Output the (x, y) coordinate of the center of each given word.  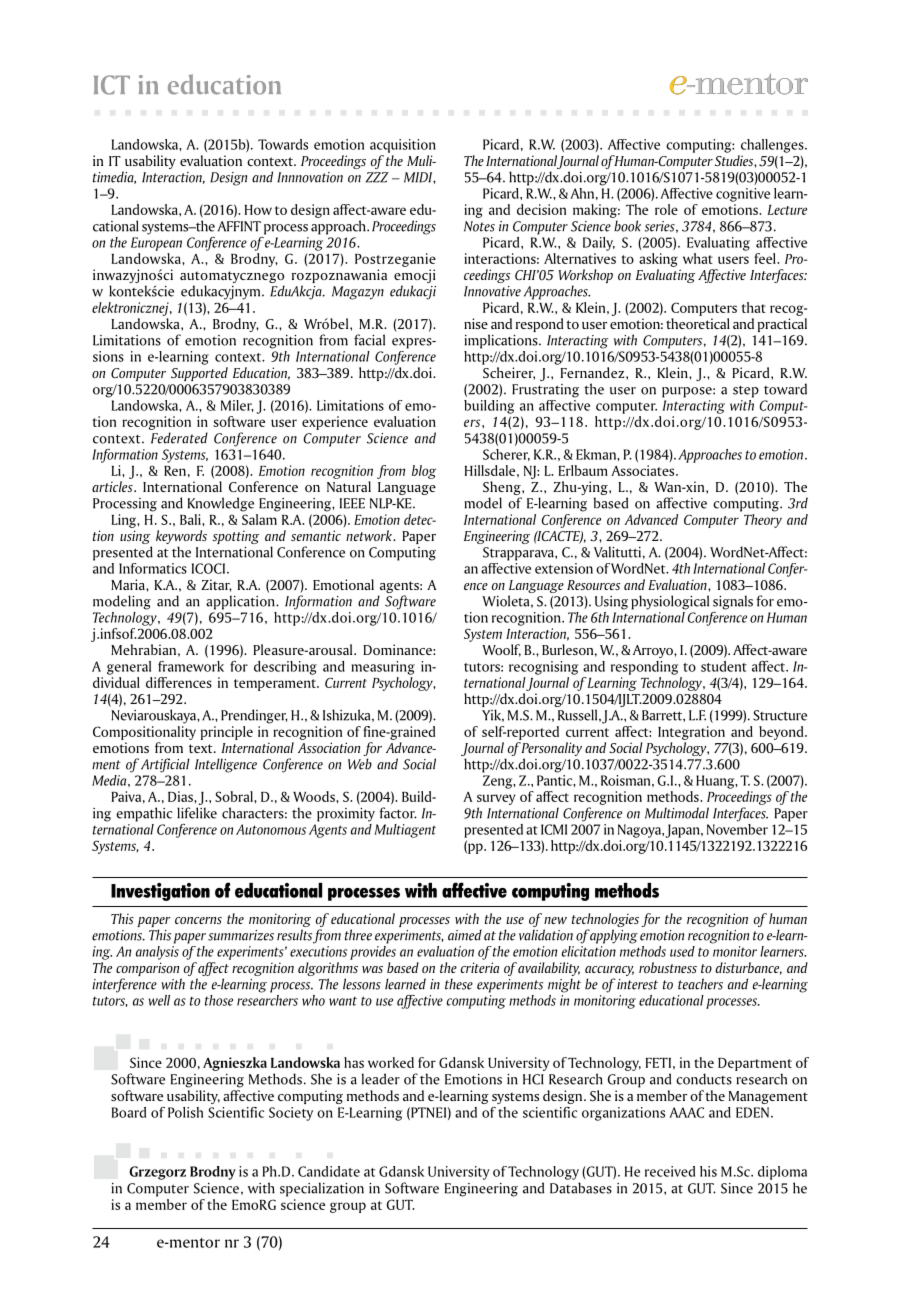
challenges (773, 146)
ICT (112, 85)
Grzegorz (157, 1173)
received (670, 1171)
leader (381, 1079)
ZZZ (377, 177)
